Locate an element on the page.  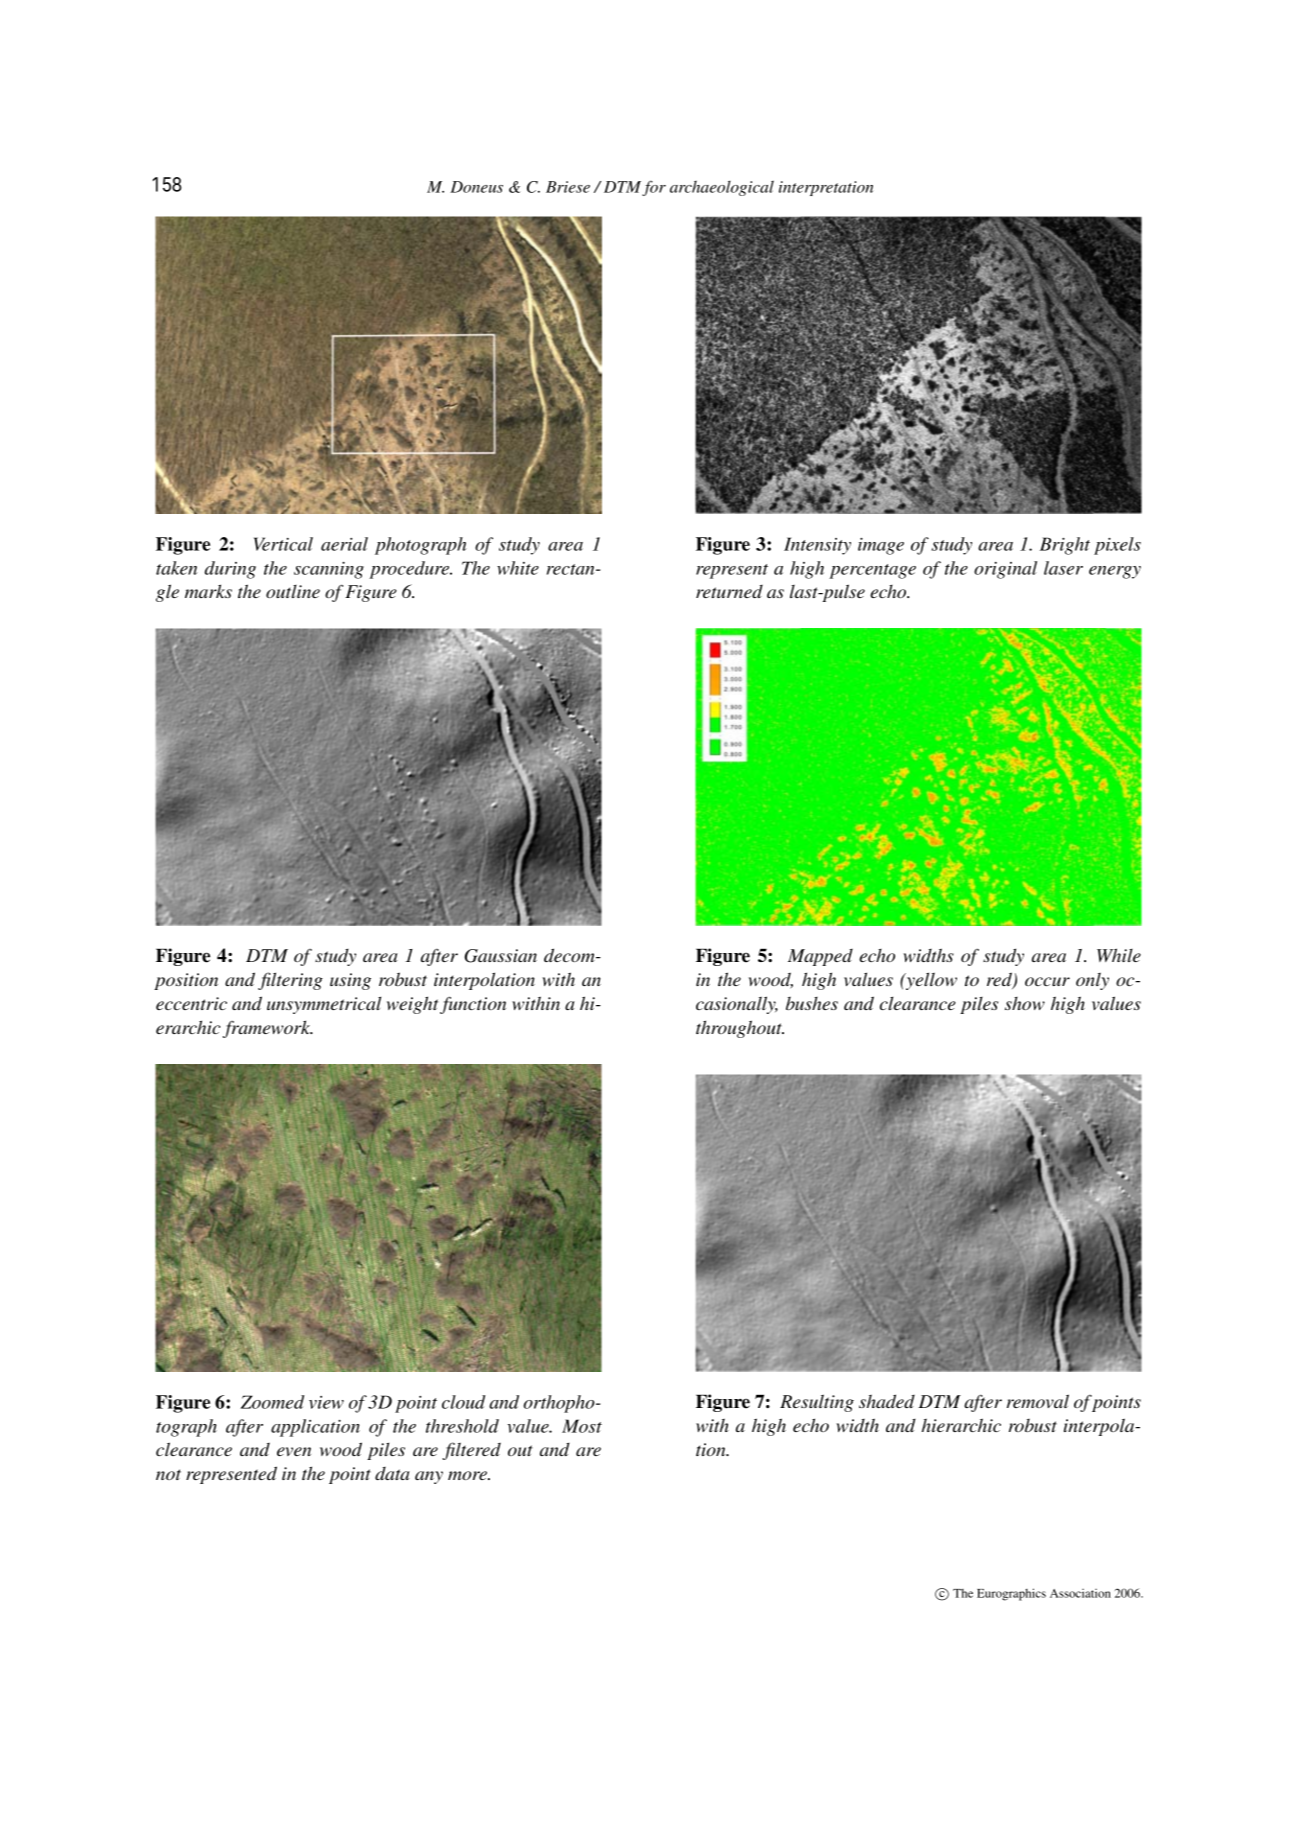
archaeological is located at coordinates (722, 188).
